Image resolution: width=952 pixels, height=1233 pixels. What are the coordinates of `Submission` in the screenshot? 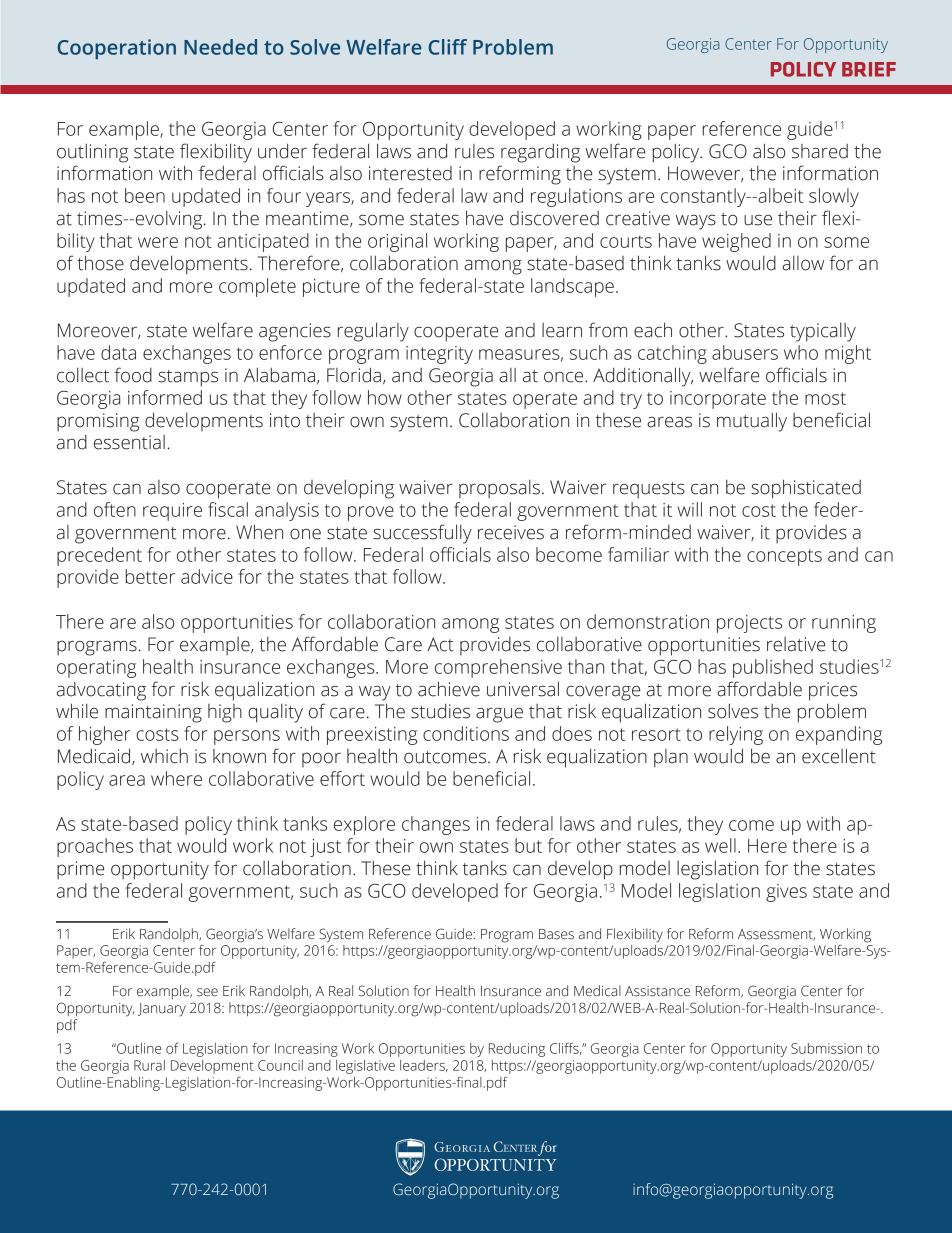 It's located at (826, 1048).
